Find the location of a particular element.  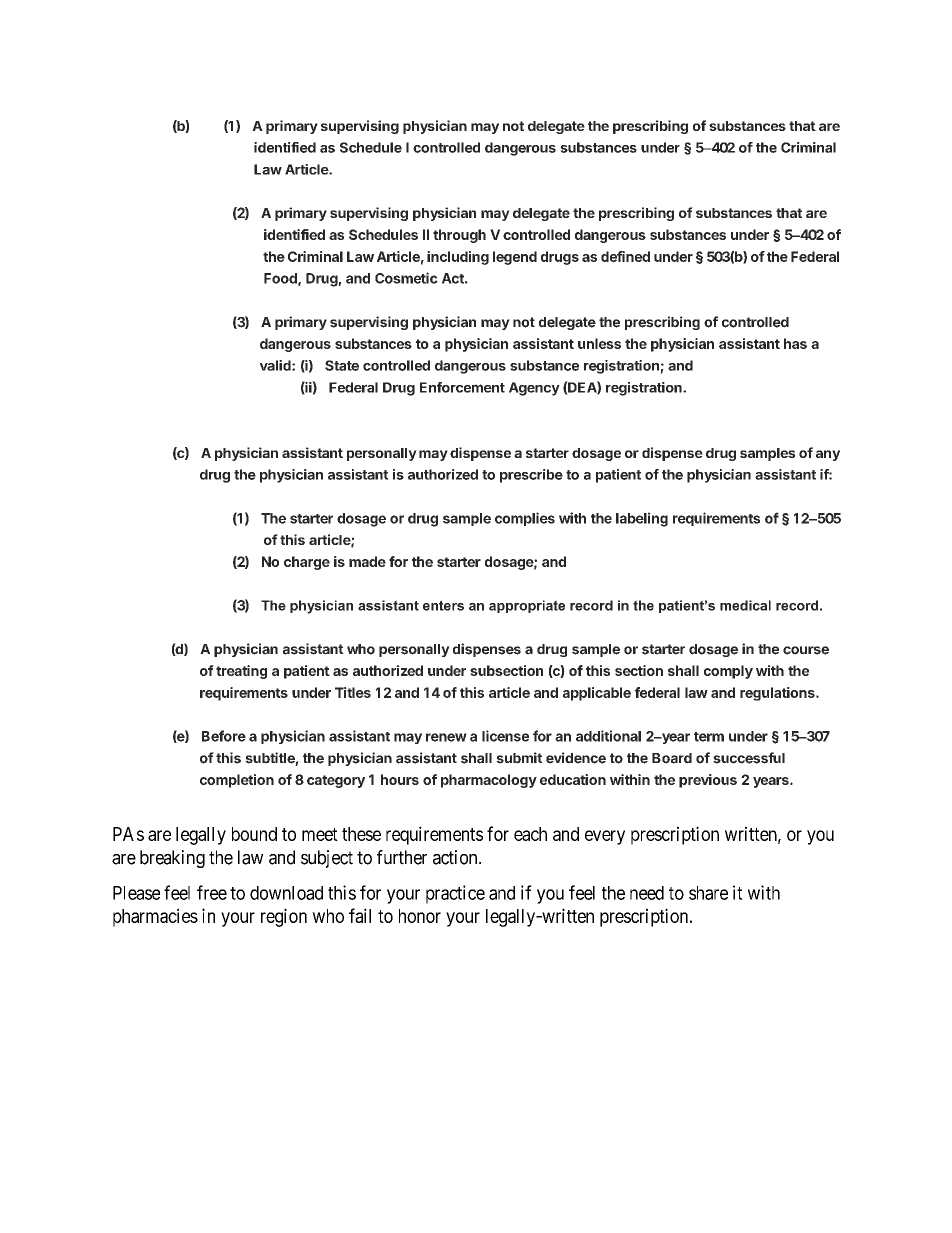

defined is located at coordinates (625, 256).
